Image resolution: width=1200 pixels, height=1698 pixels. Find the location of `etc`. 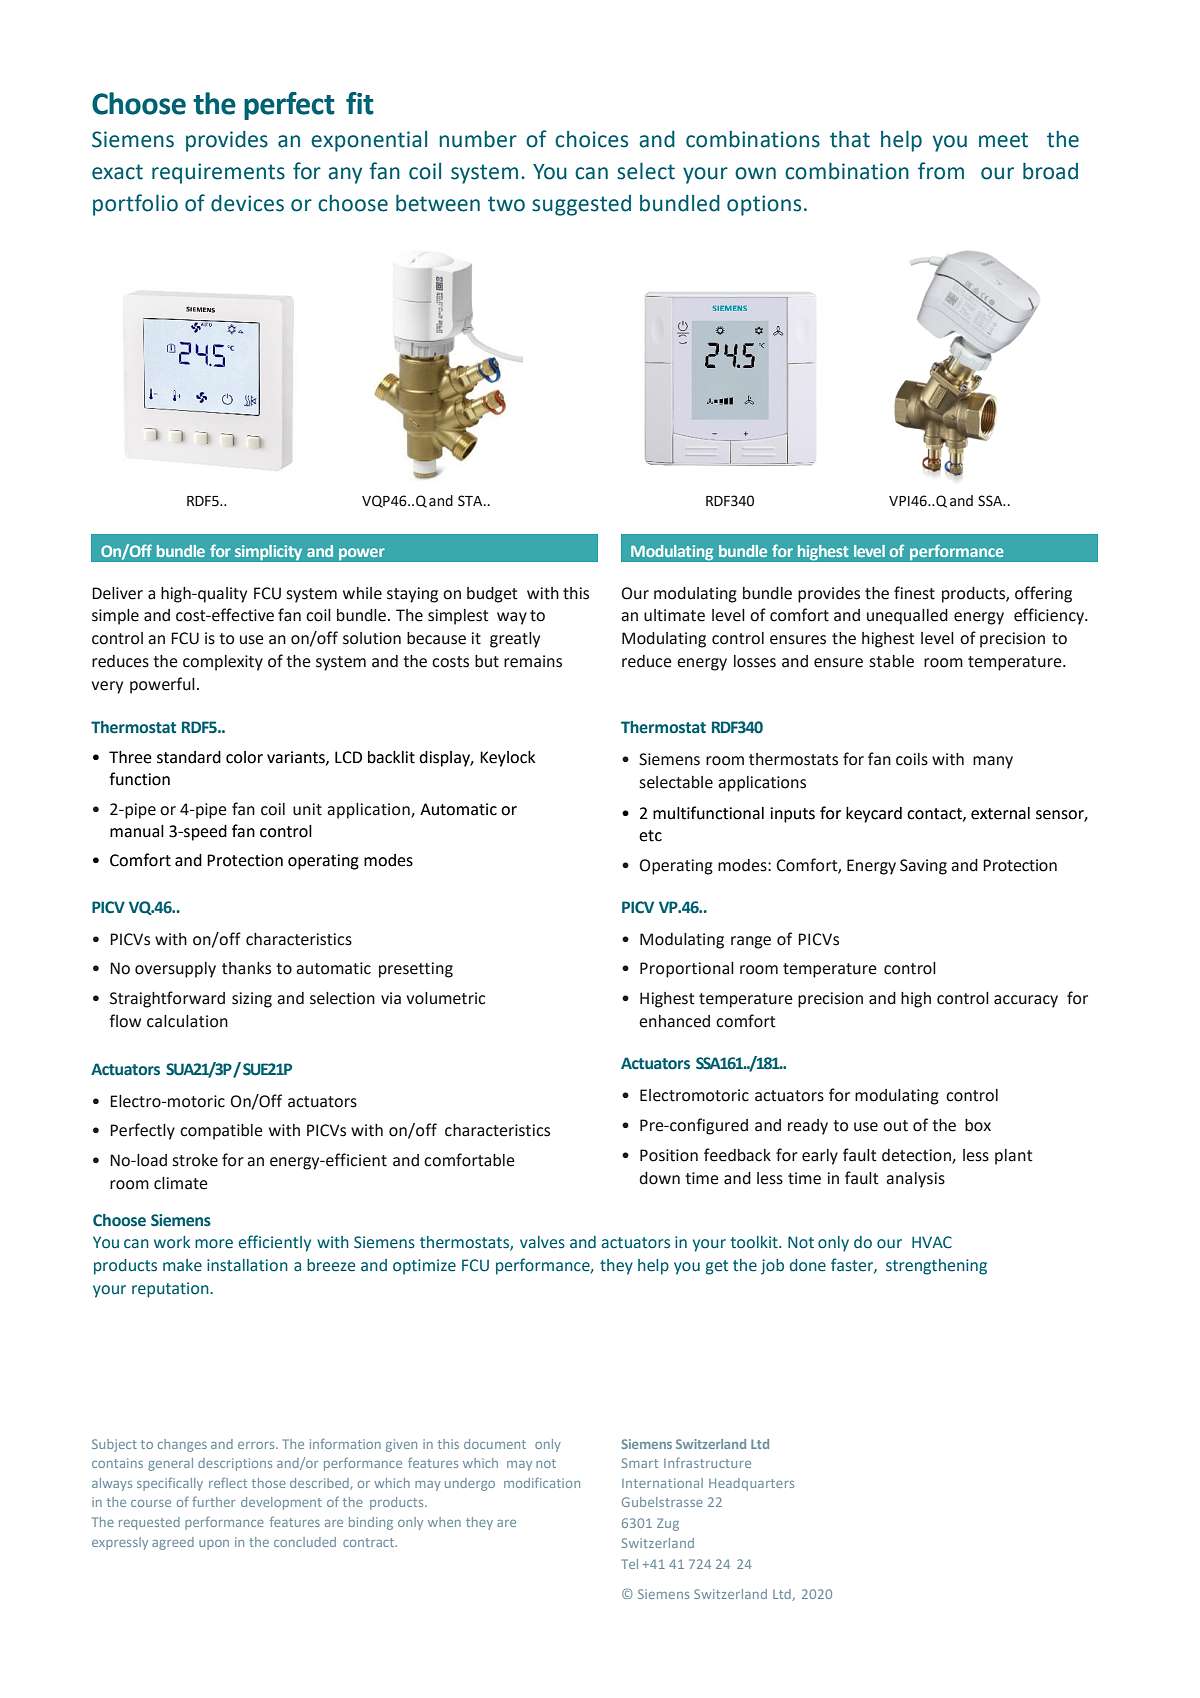

etc is located at coordinates (650, 836).
